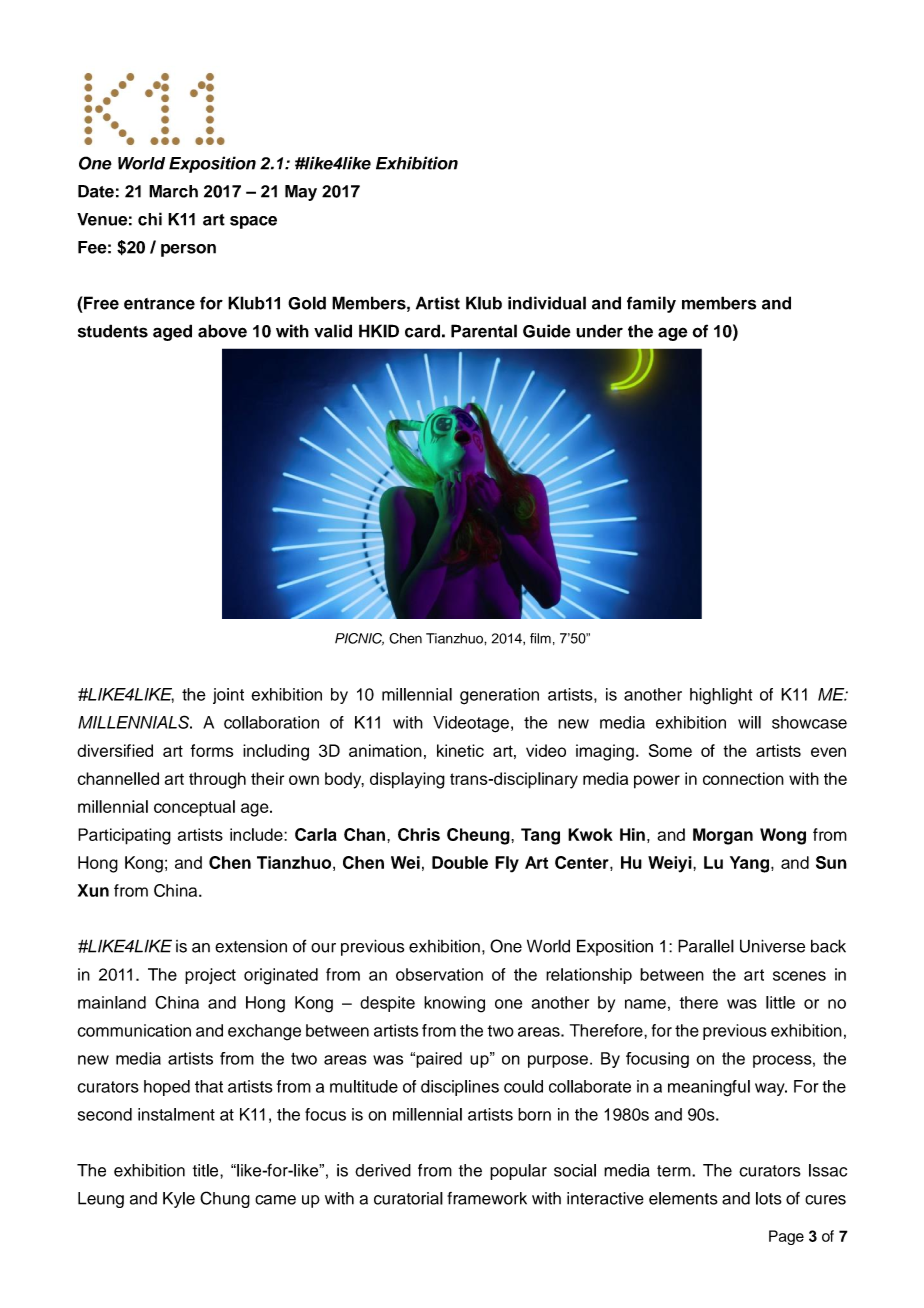 This page has width=924, height=1308. I want to click on aged, so click(172, 332).
